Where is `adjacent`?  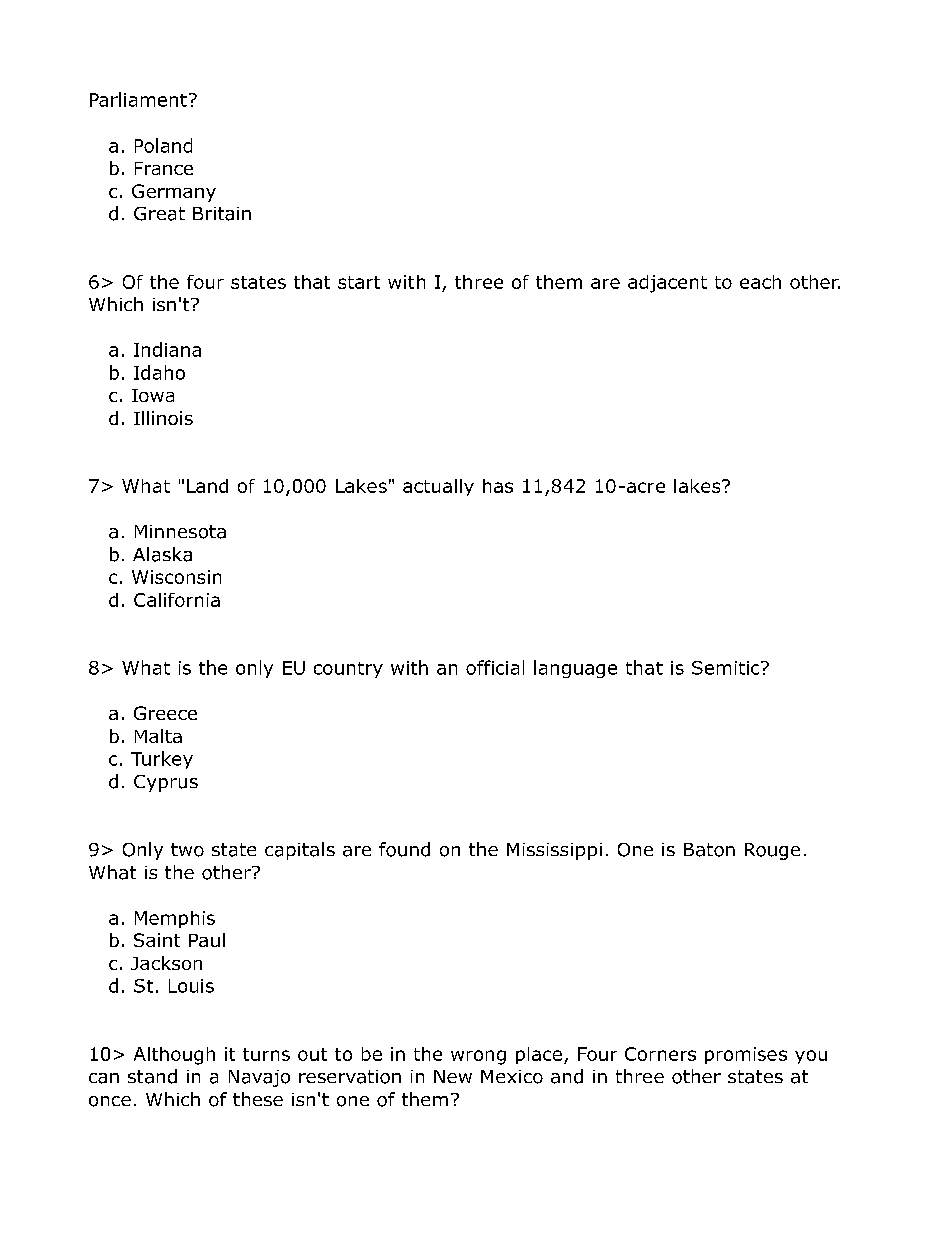 adjacent is located at coordinates (667, 284).
